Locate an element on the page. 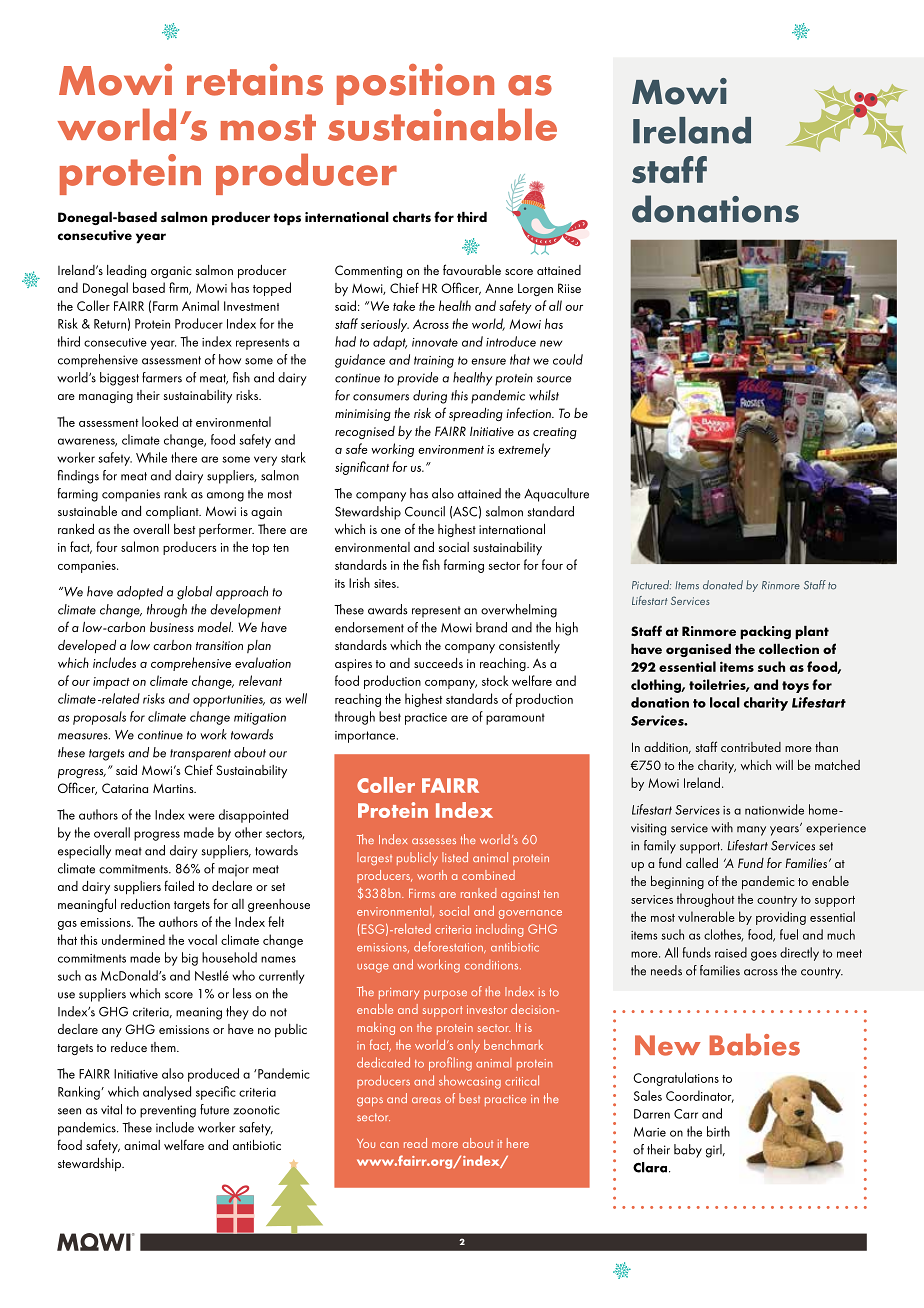  position is located at coordinates (415, 84).
